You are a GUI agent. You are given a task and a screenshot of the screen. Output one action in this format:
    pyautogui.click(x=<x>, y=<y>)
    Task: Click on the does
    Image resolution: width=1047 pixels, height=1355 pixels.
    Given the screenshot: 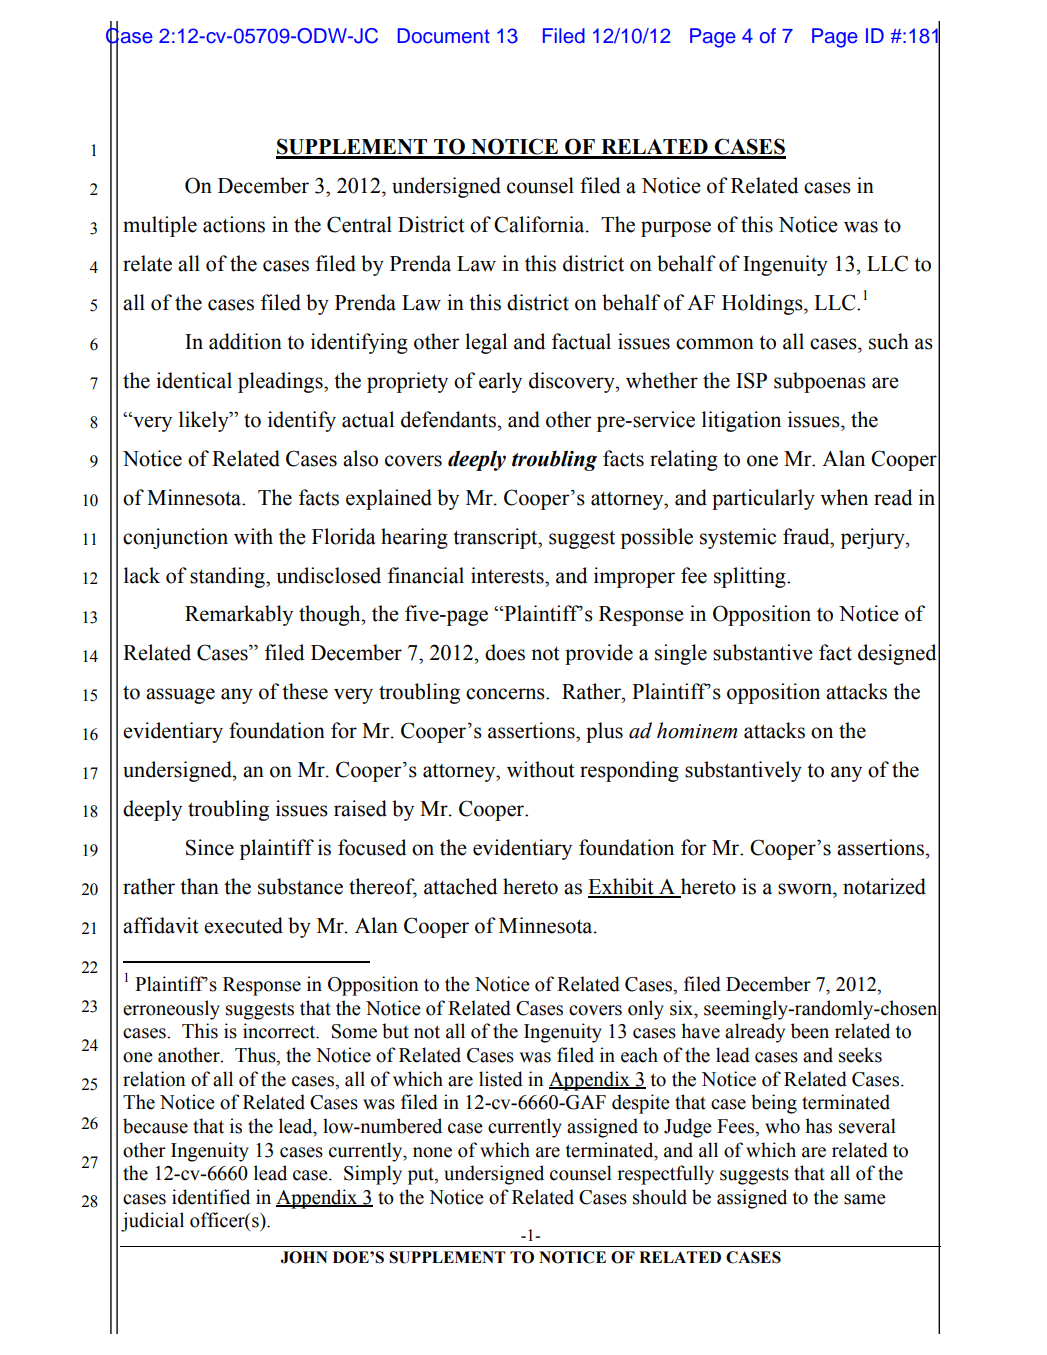 What is the action you would take?
    pyautogui.click(x=505, y=652)
